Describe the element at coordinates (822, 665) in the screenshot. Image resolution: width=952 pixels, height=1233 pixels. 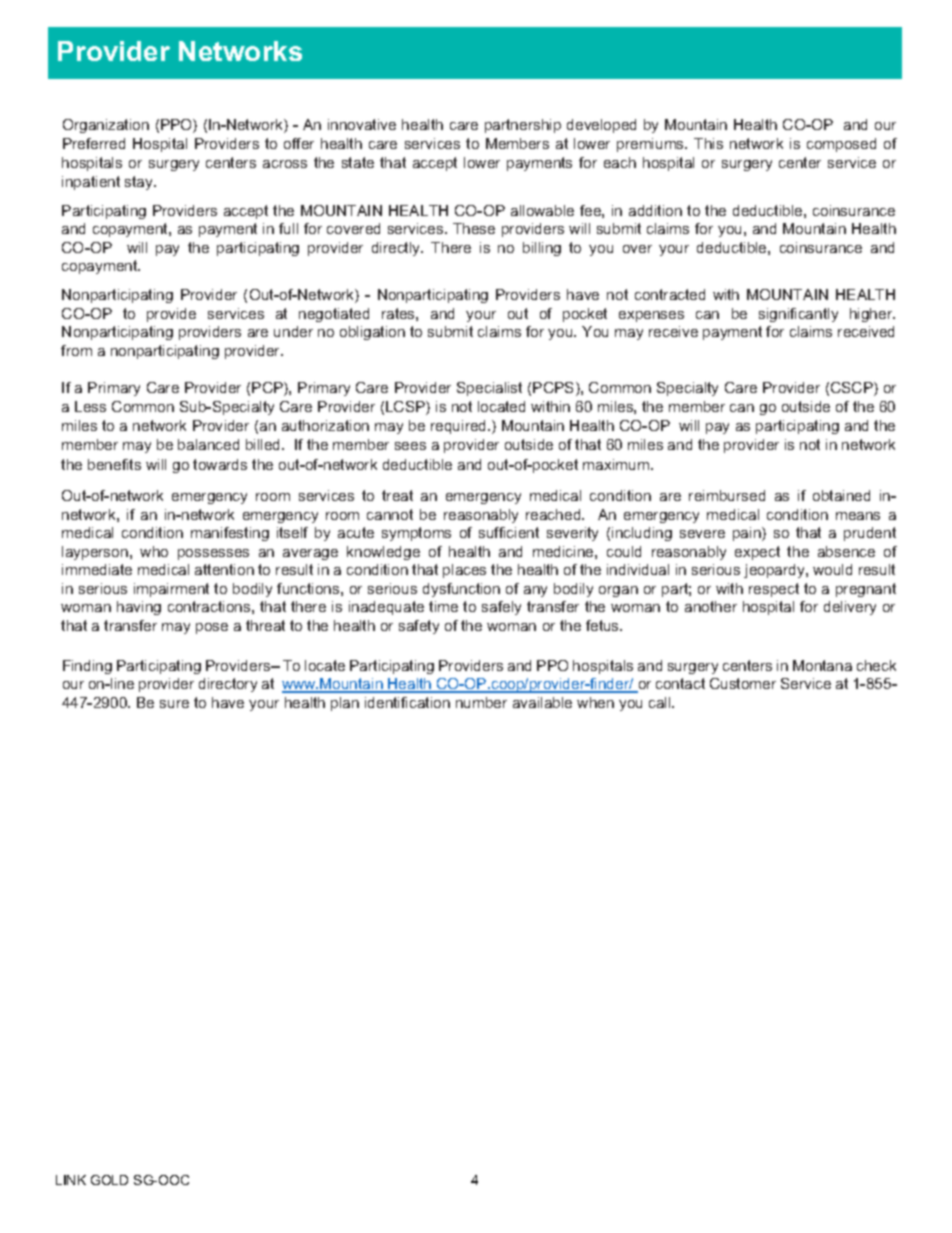
I see `Montana` at that location.
